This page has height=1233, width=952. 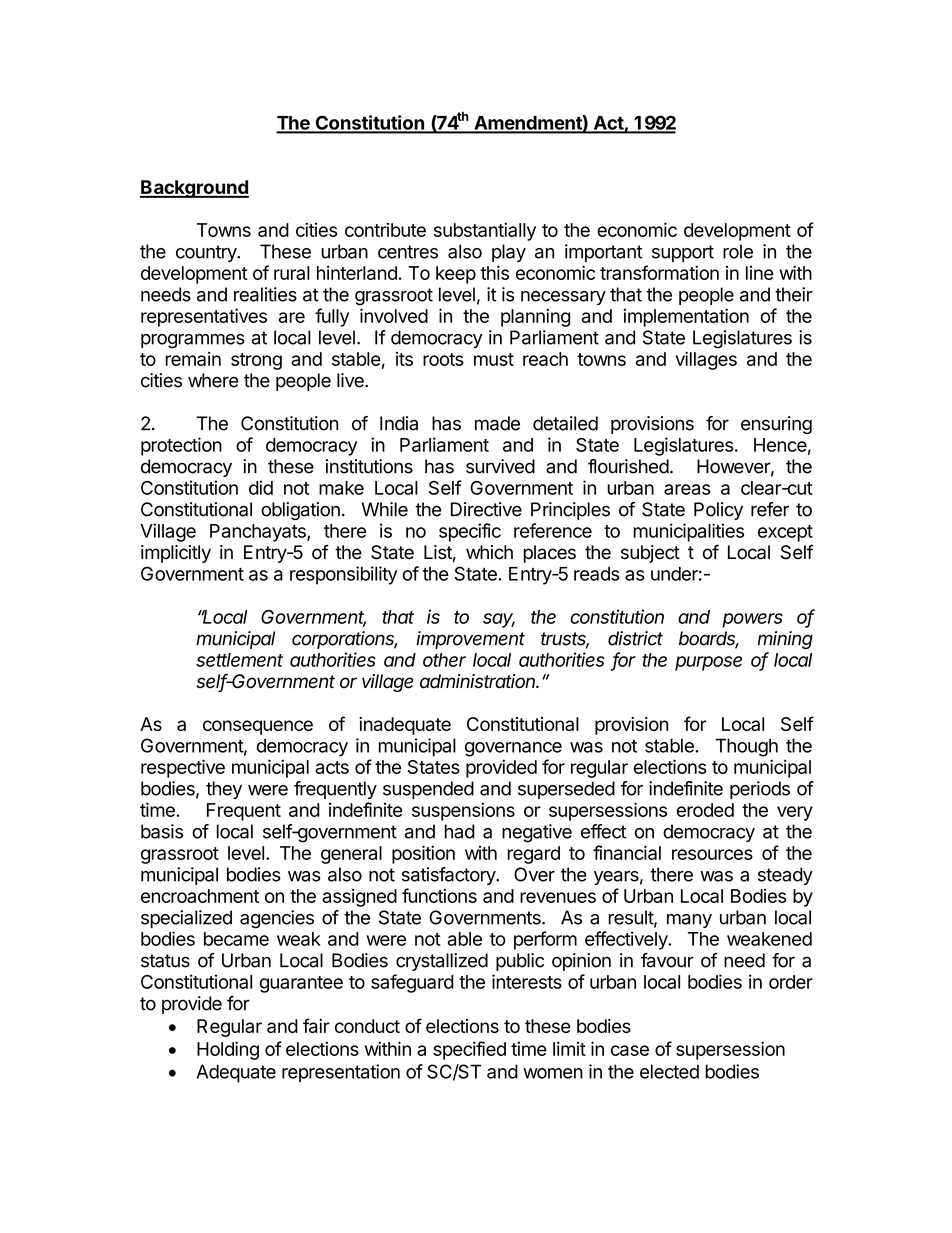 What do you see at coordinates (228, 1050) in the page?
I see `Holding` at bounding box center [228, 1050].
